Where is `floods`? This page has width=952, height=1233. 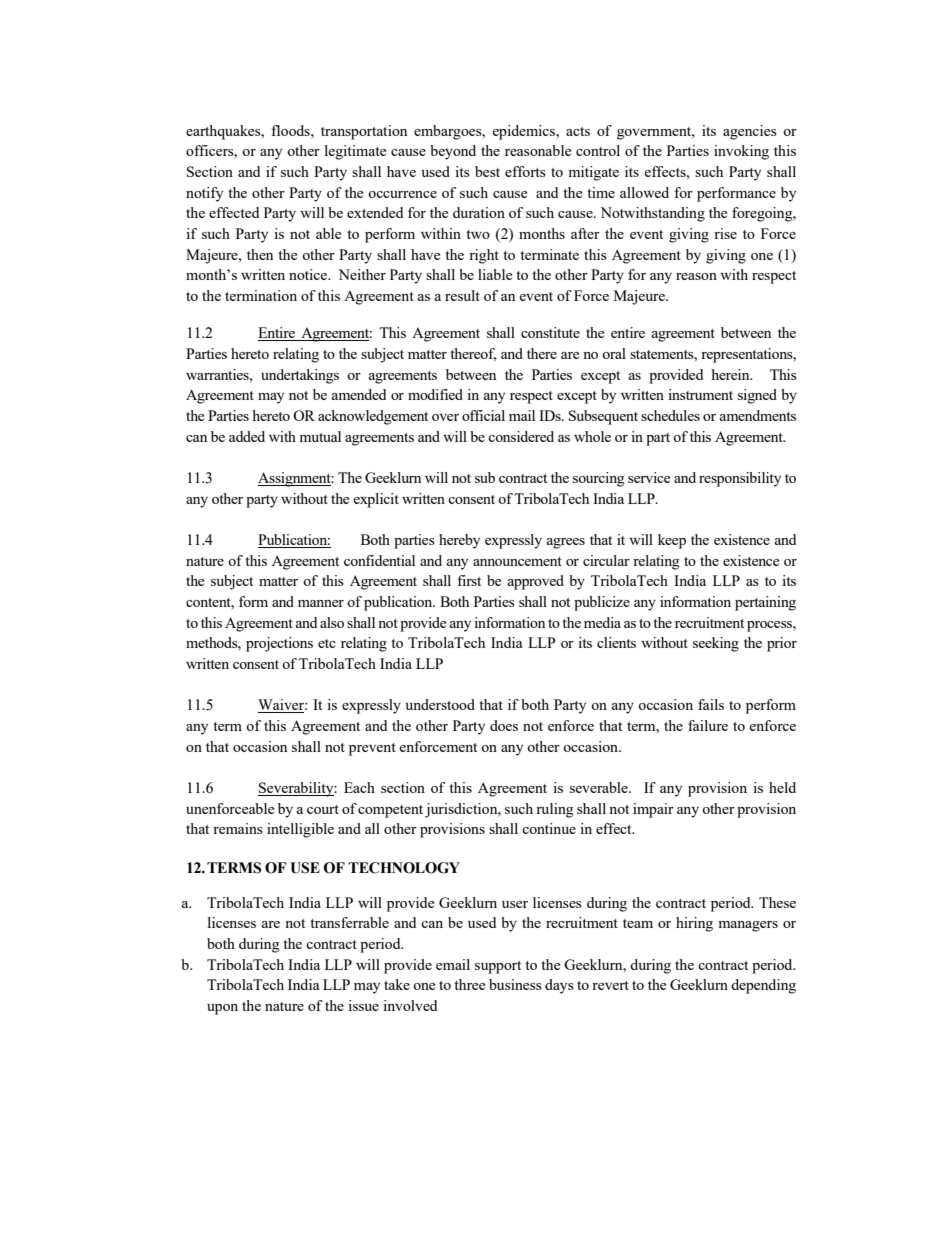 floods is located at coordinates (291, 130).
